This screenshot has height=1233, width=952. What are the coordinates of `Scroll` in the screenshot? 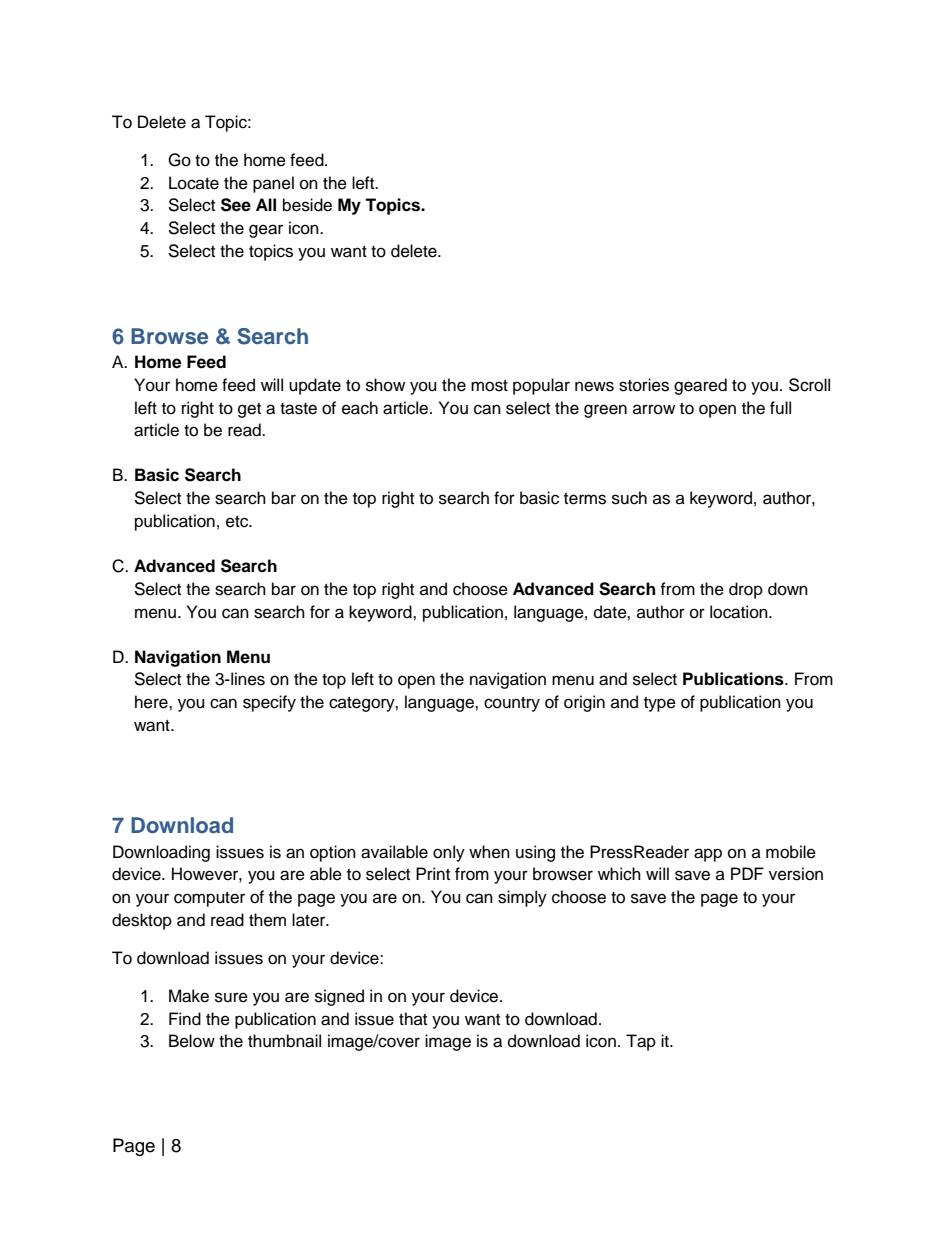 It's located at (809, 385).
